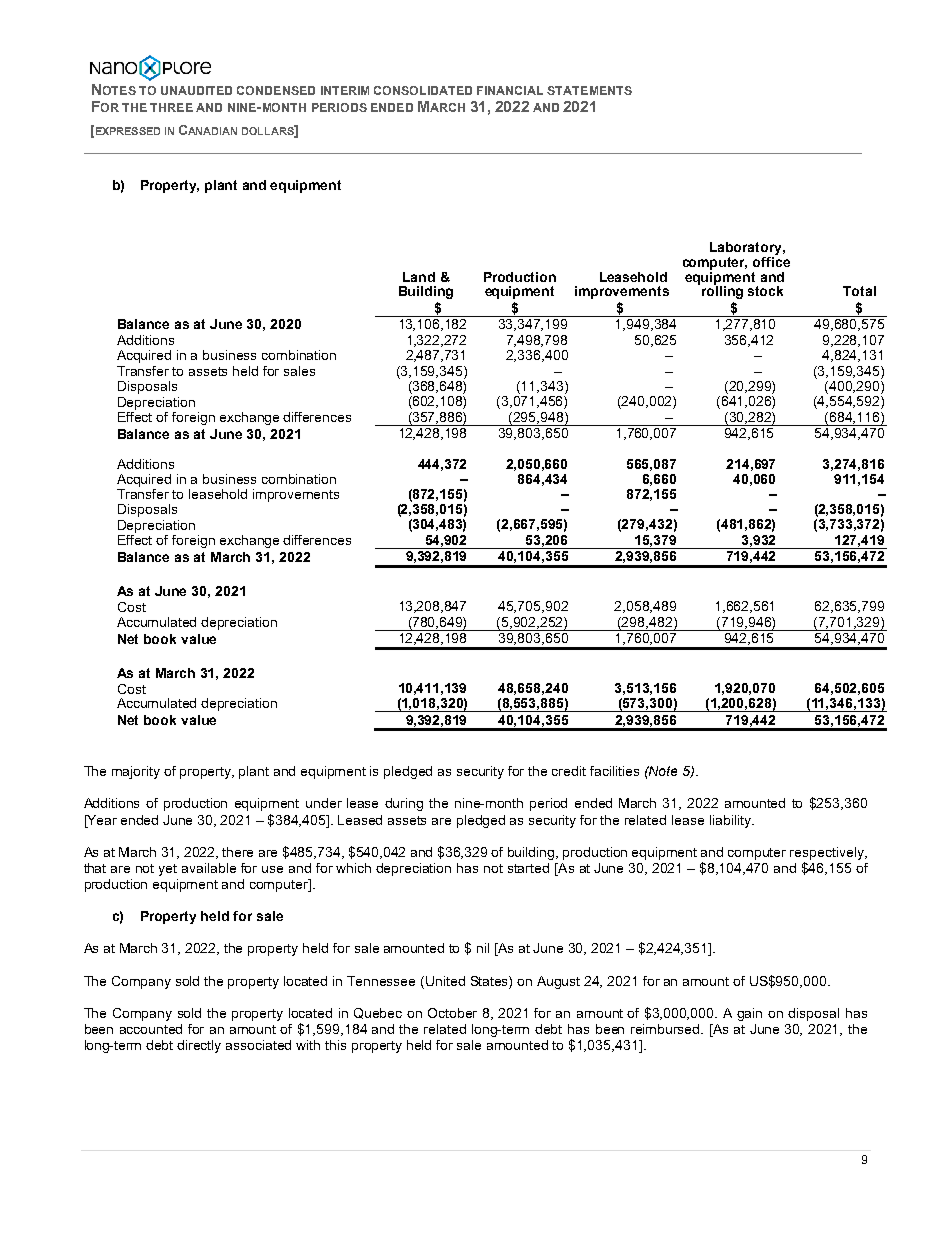 The height and width of the page is (1233, 952). Describe the element at coordinates (171, 107) in the page. I see `THREE` at that location.
